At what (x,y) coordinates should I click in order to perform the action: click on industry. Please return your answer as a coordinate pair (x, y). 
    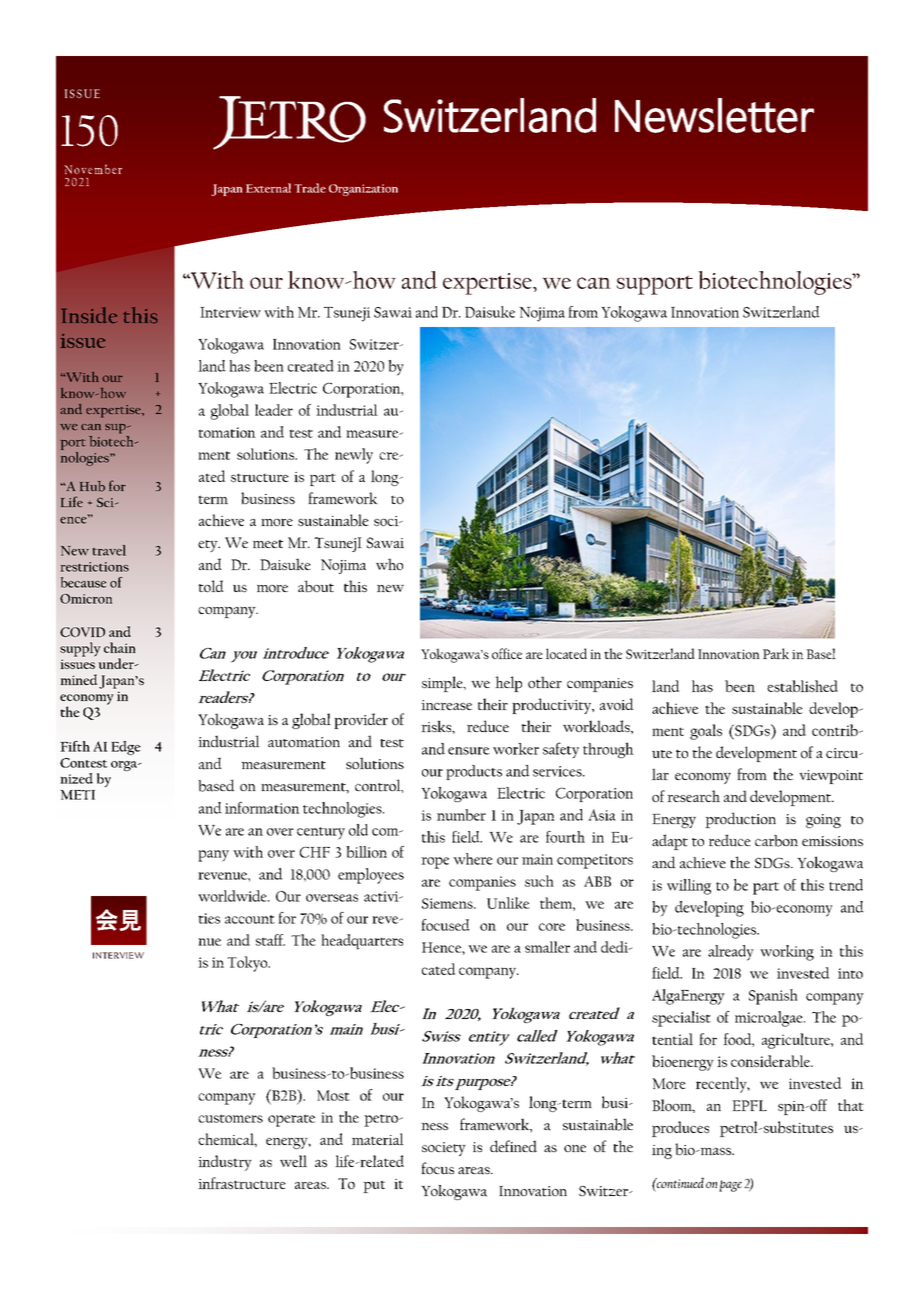
    Looking at the image, I should click on (225, 1163).
